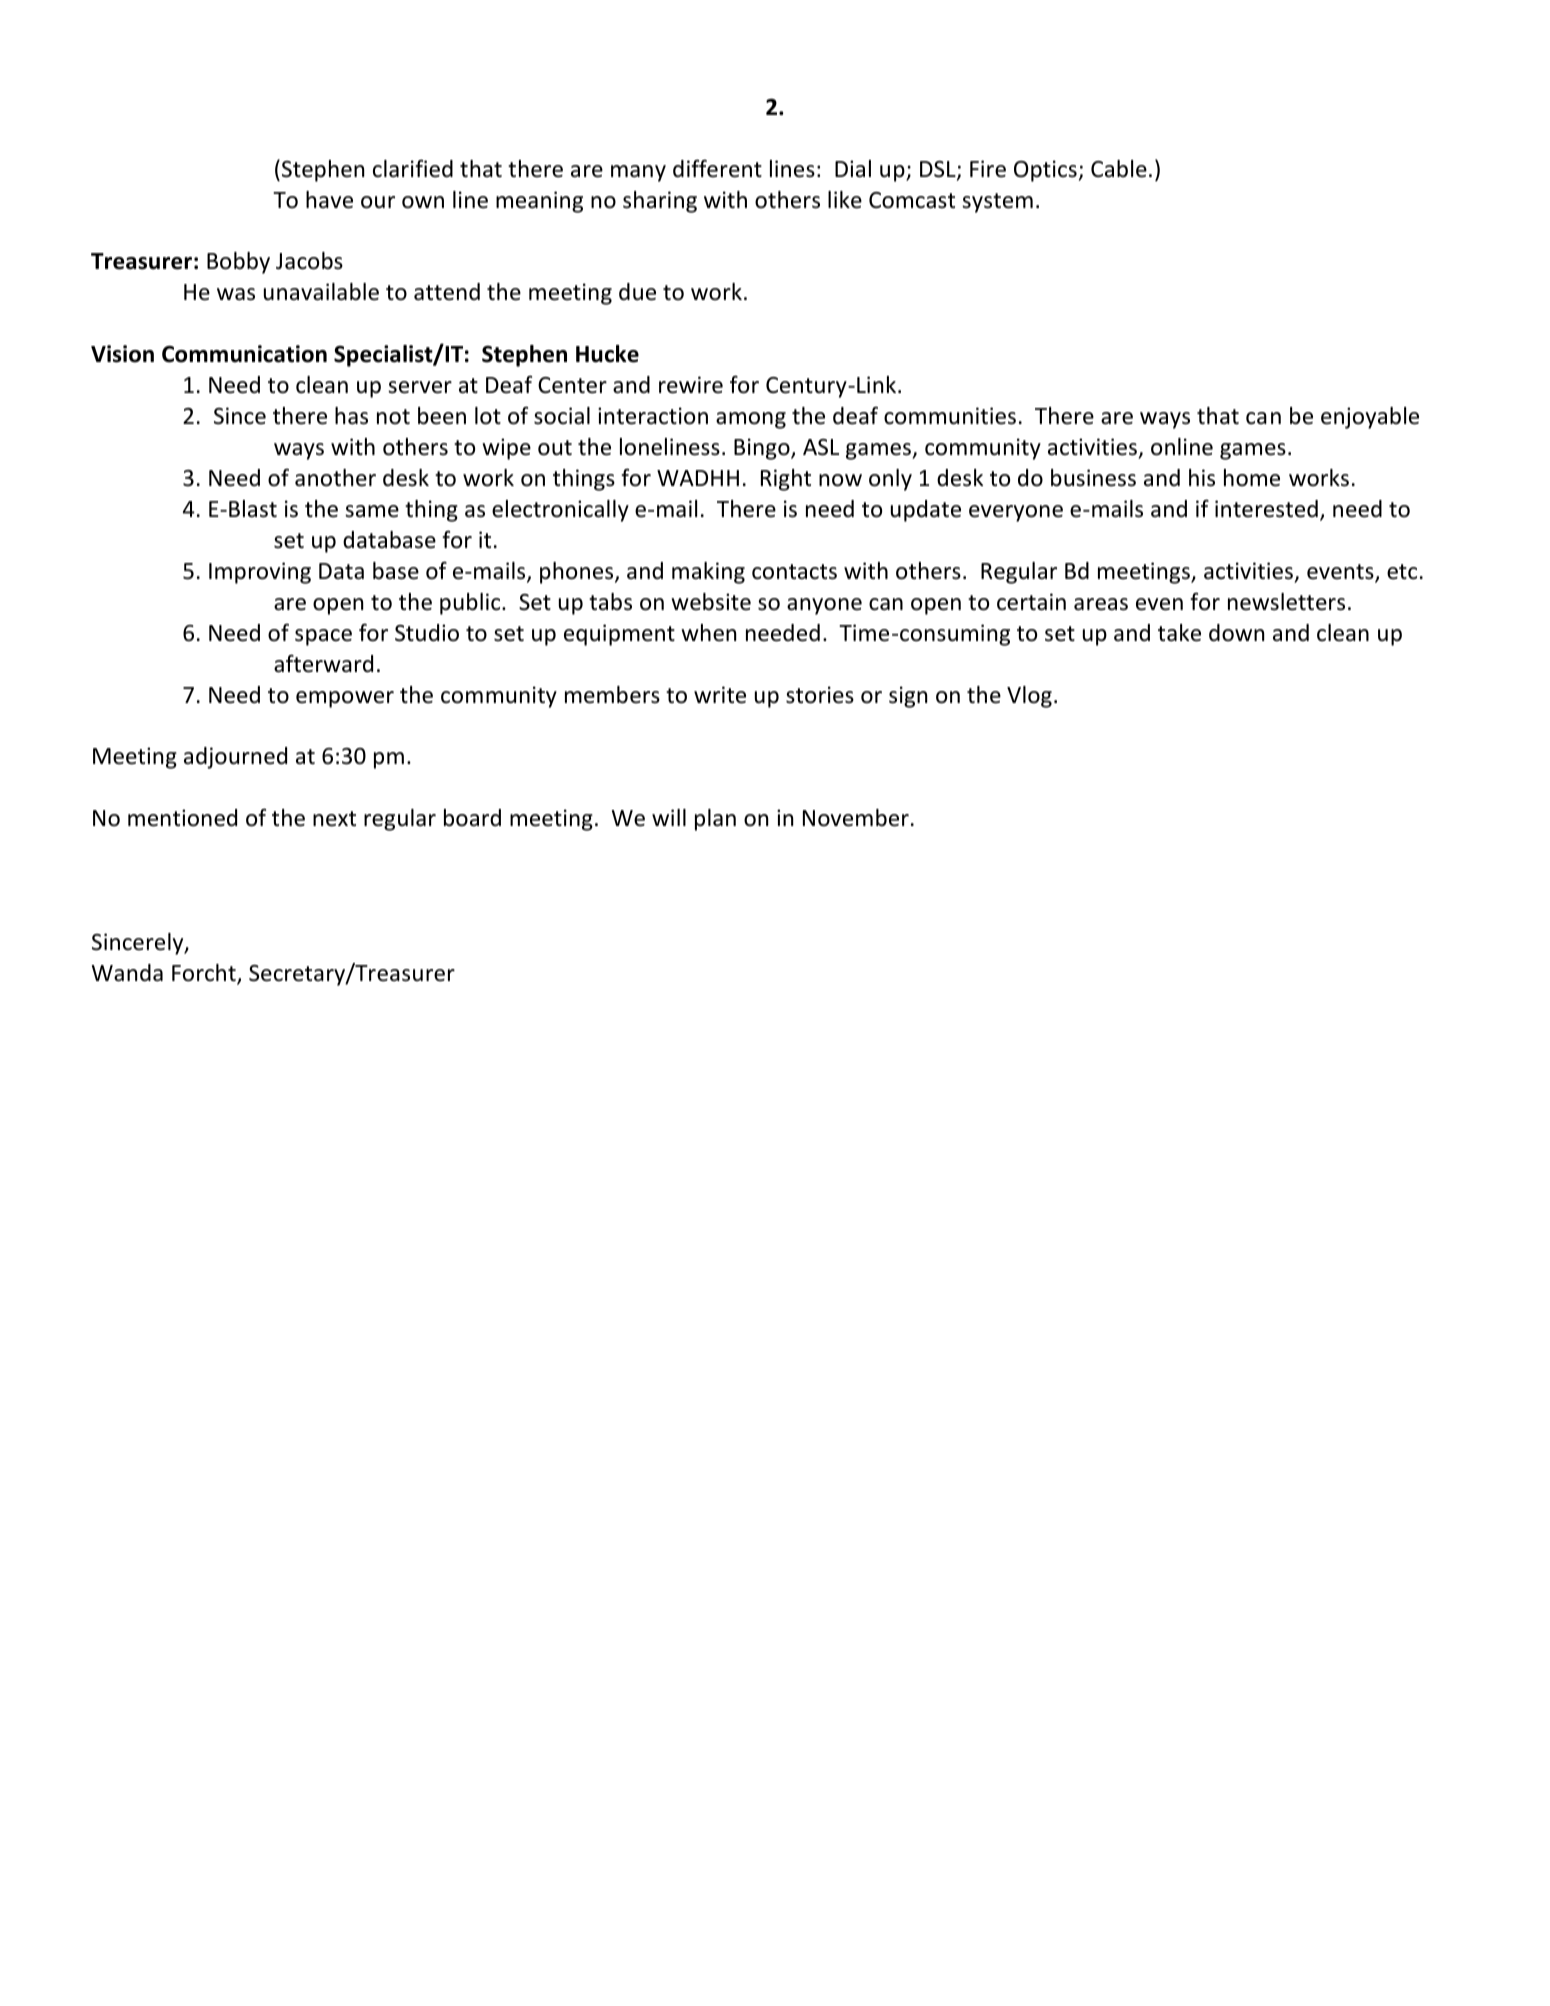 The height and width of the image is (2006, 1550). What do you see at coordinates (1119, 169) in the image?
I see `Cable` at bounding box center [1119, 169].
